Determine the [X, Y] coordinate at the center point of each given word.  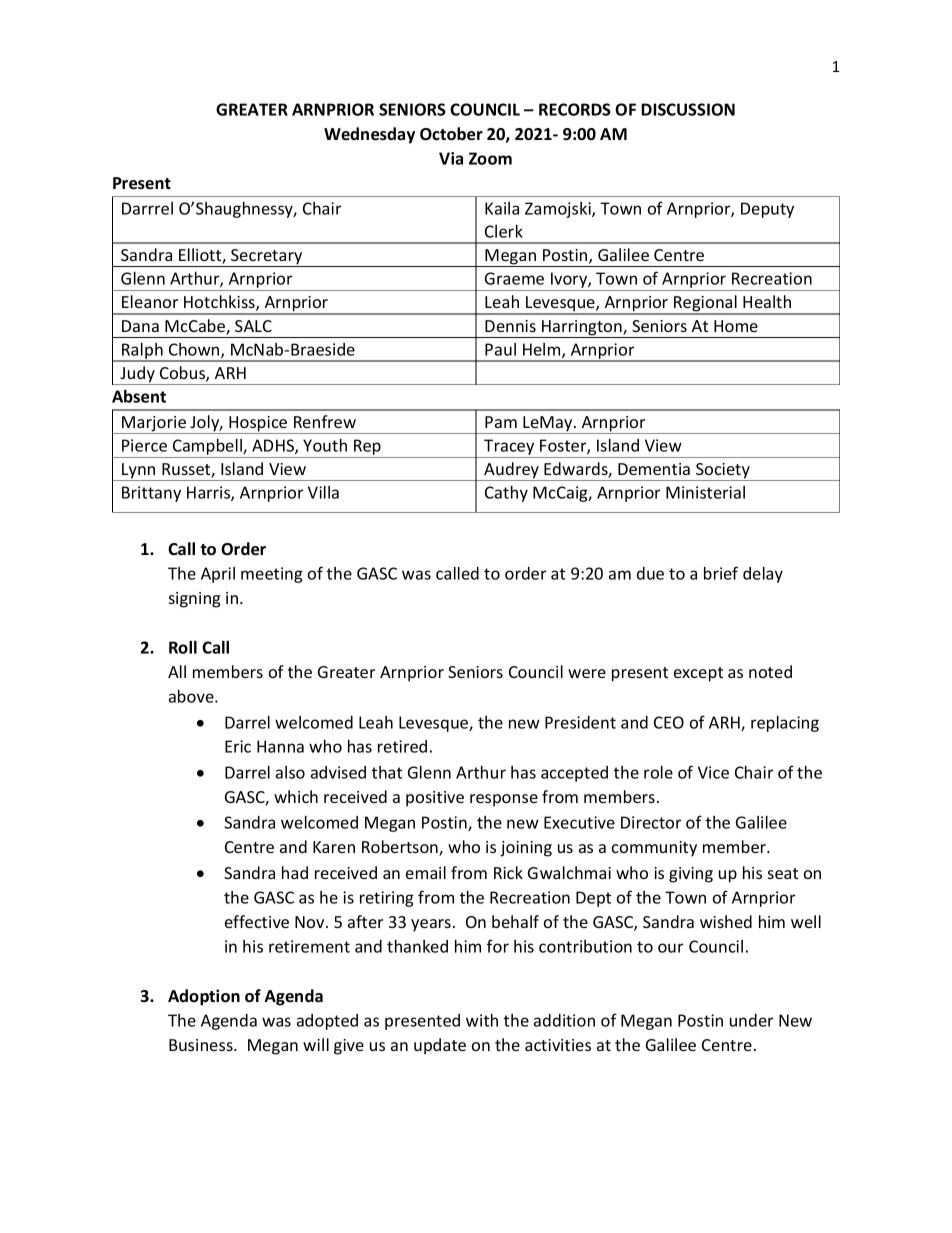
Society [723, 472]
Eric [238, 746]
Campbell [207, 448]
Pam [501, 422]
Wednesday [369, 135]
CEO [669, 722]
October [451, 134]
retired [402, 746]
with [482, 1020]
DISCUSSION [688, 109]
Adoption [204, 997]
